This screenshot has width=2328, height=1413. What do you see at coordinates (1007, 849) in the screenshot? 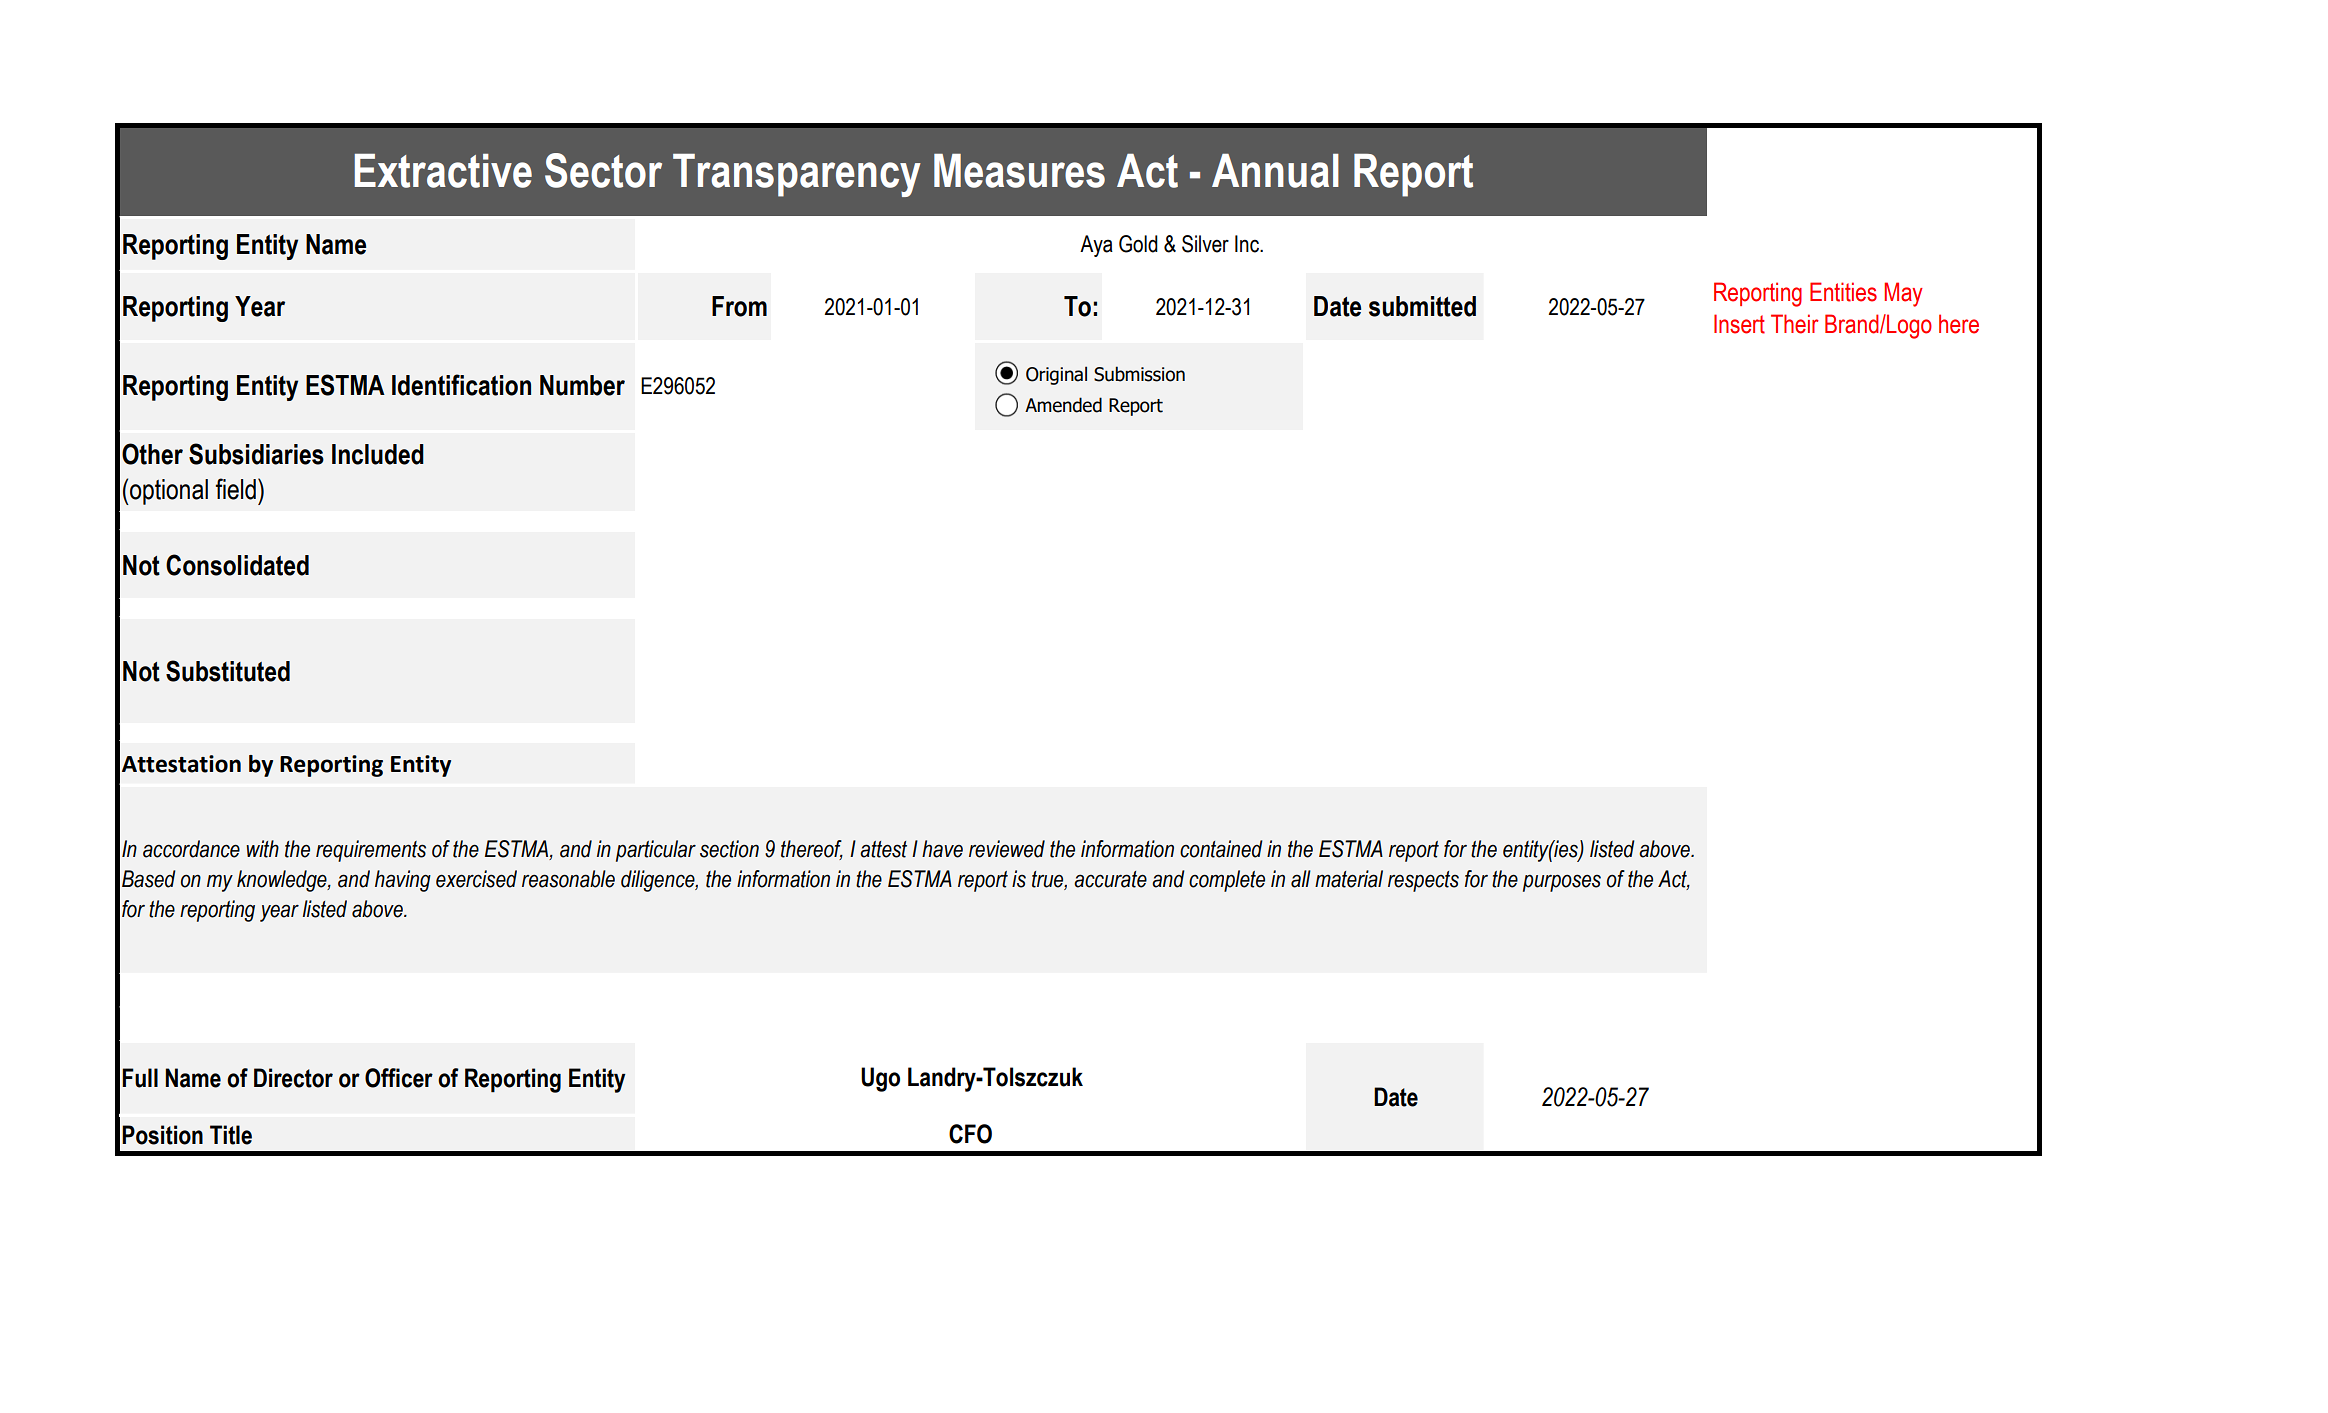
I see `reviewed` at bounding box center [1007, 849].
